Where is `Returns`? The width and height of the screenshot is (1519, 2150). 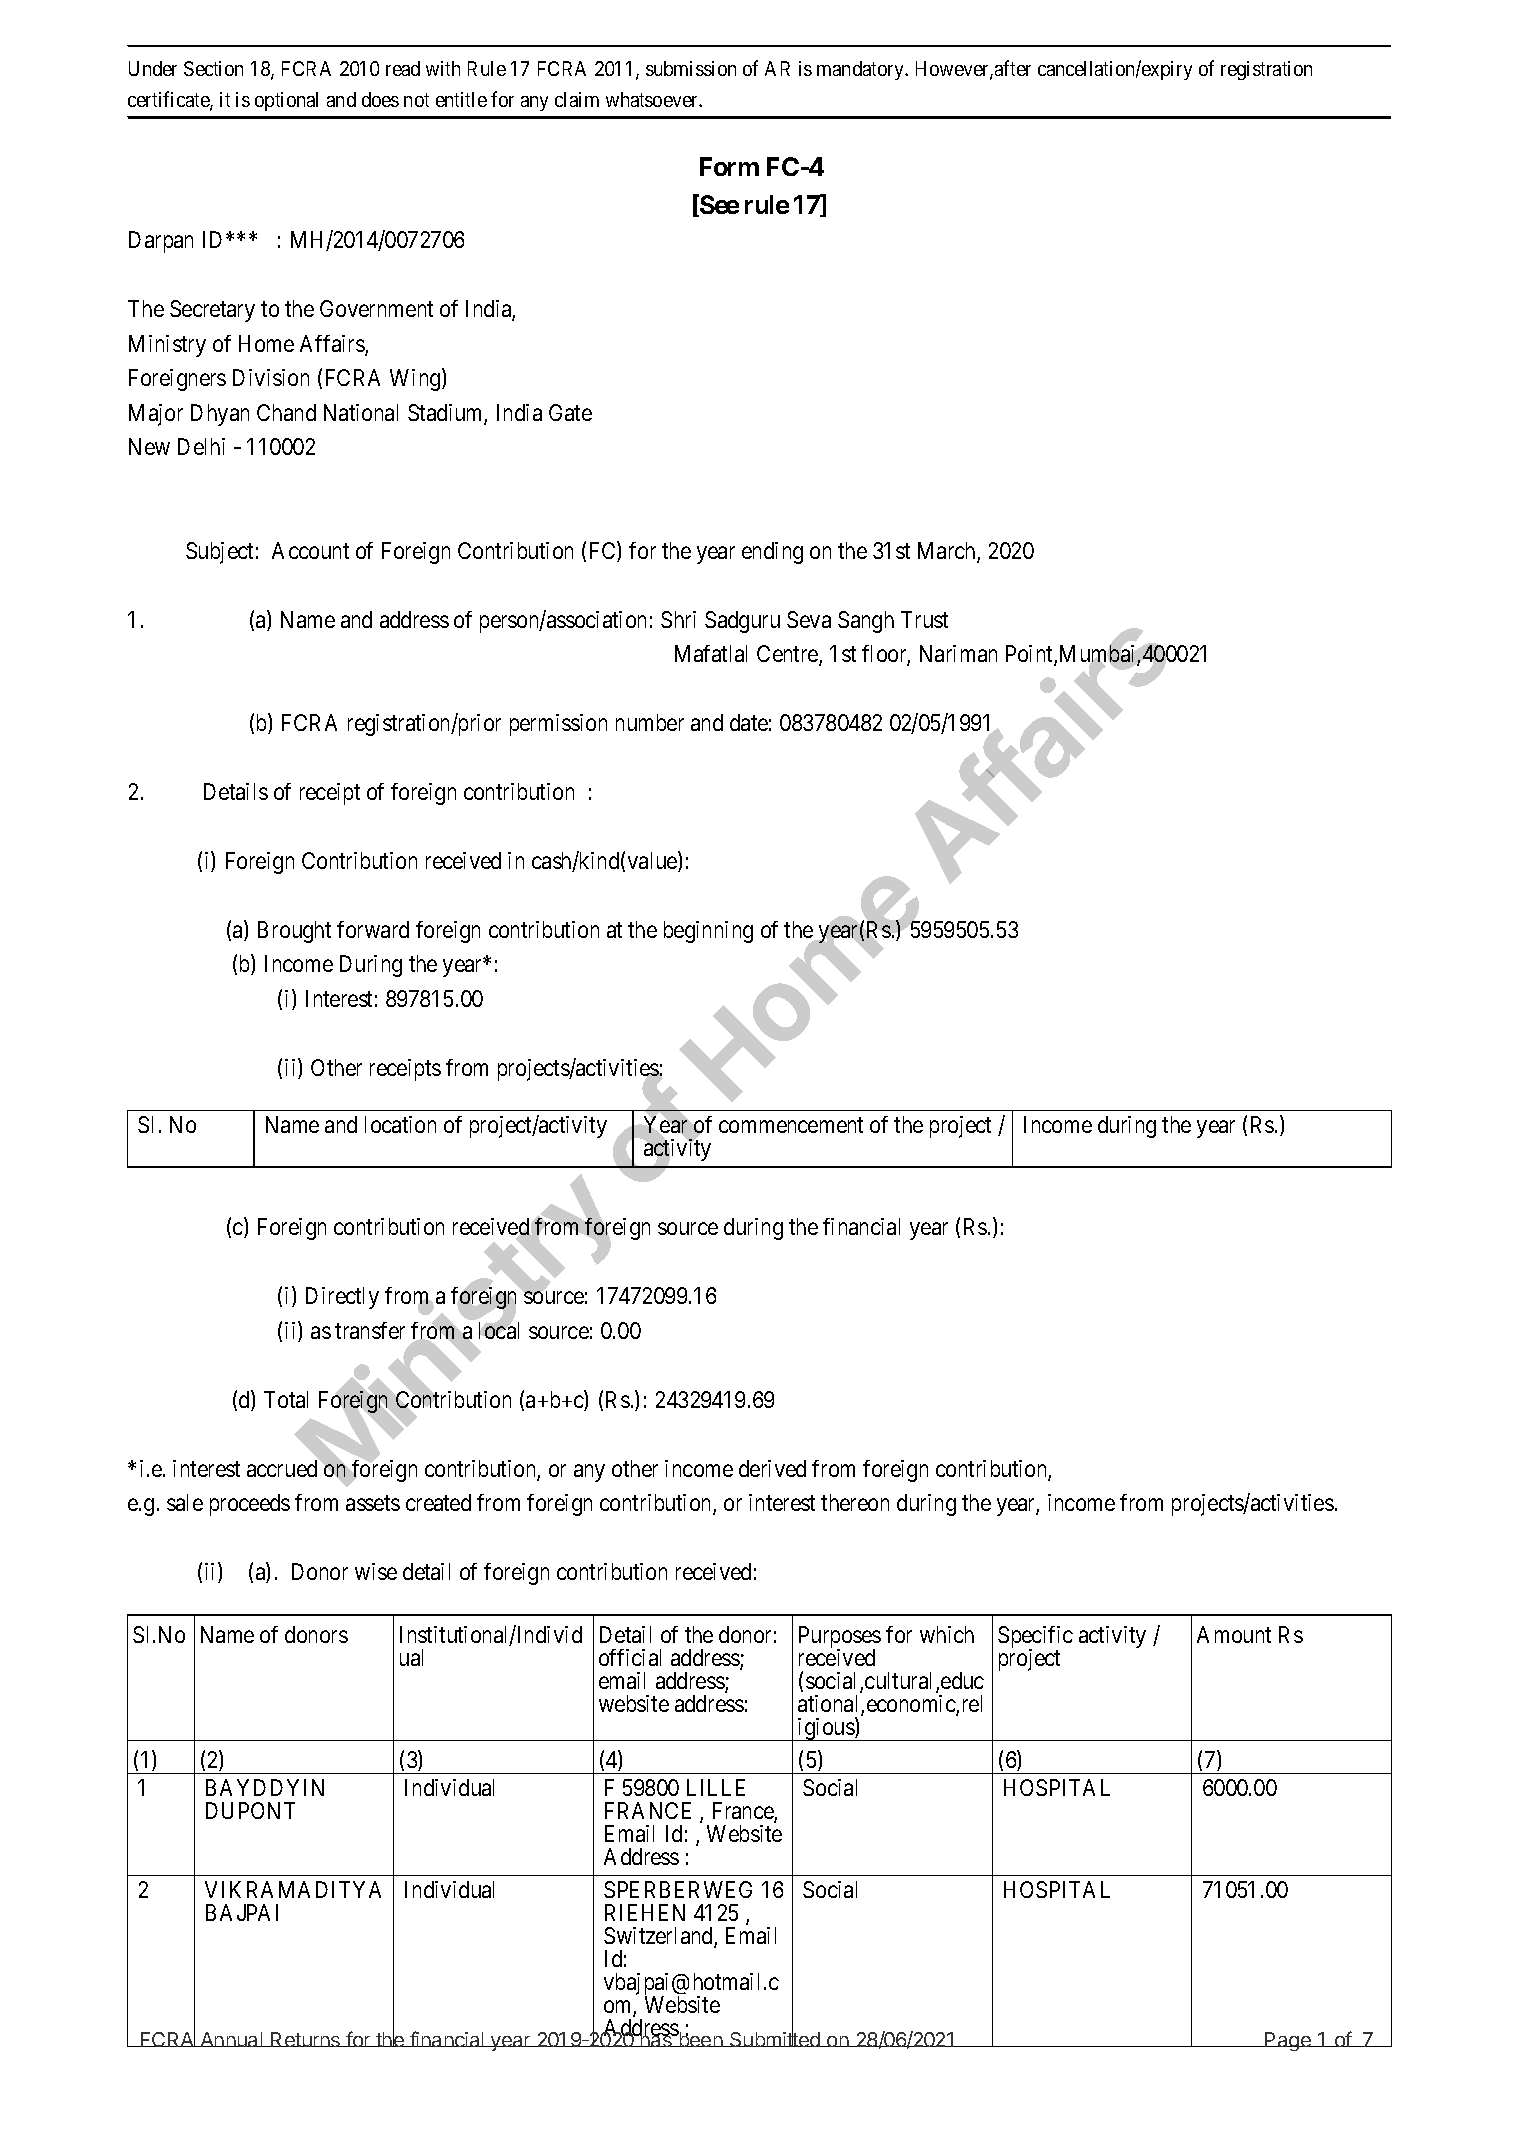 Returns is located at coordinates (306, 2039).
